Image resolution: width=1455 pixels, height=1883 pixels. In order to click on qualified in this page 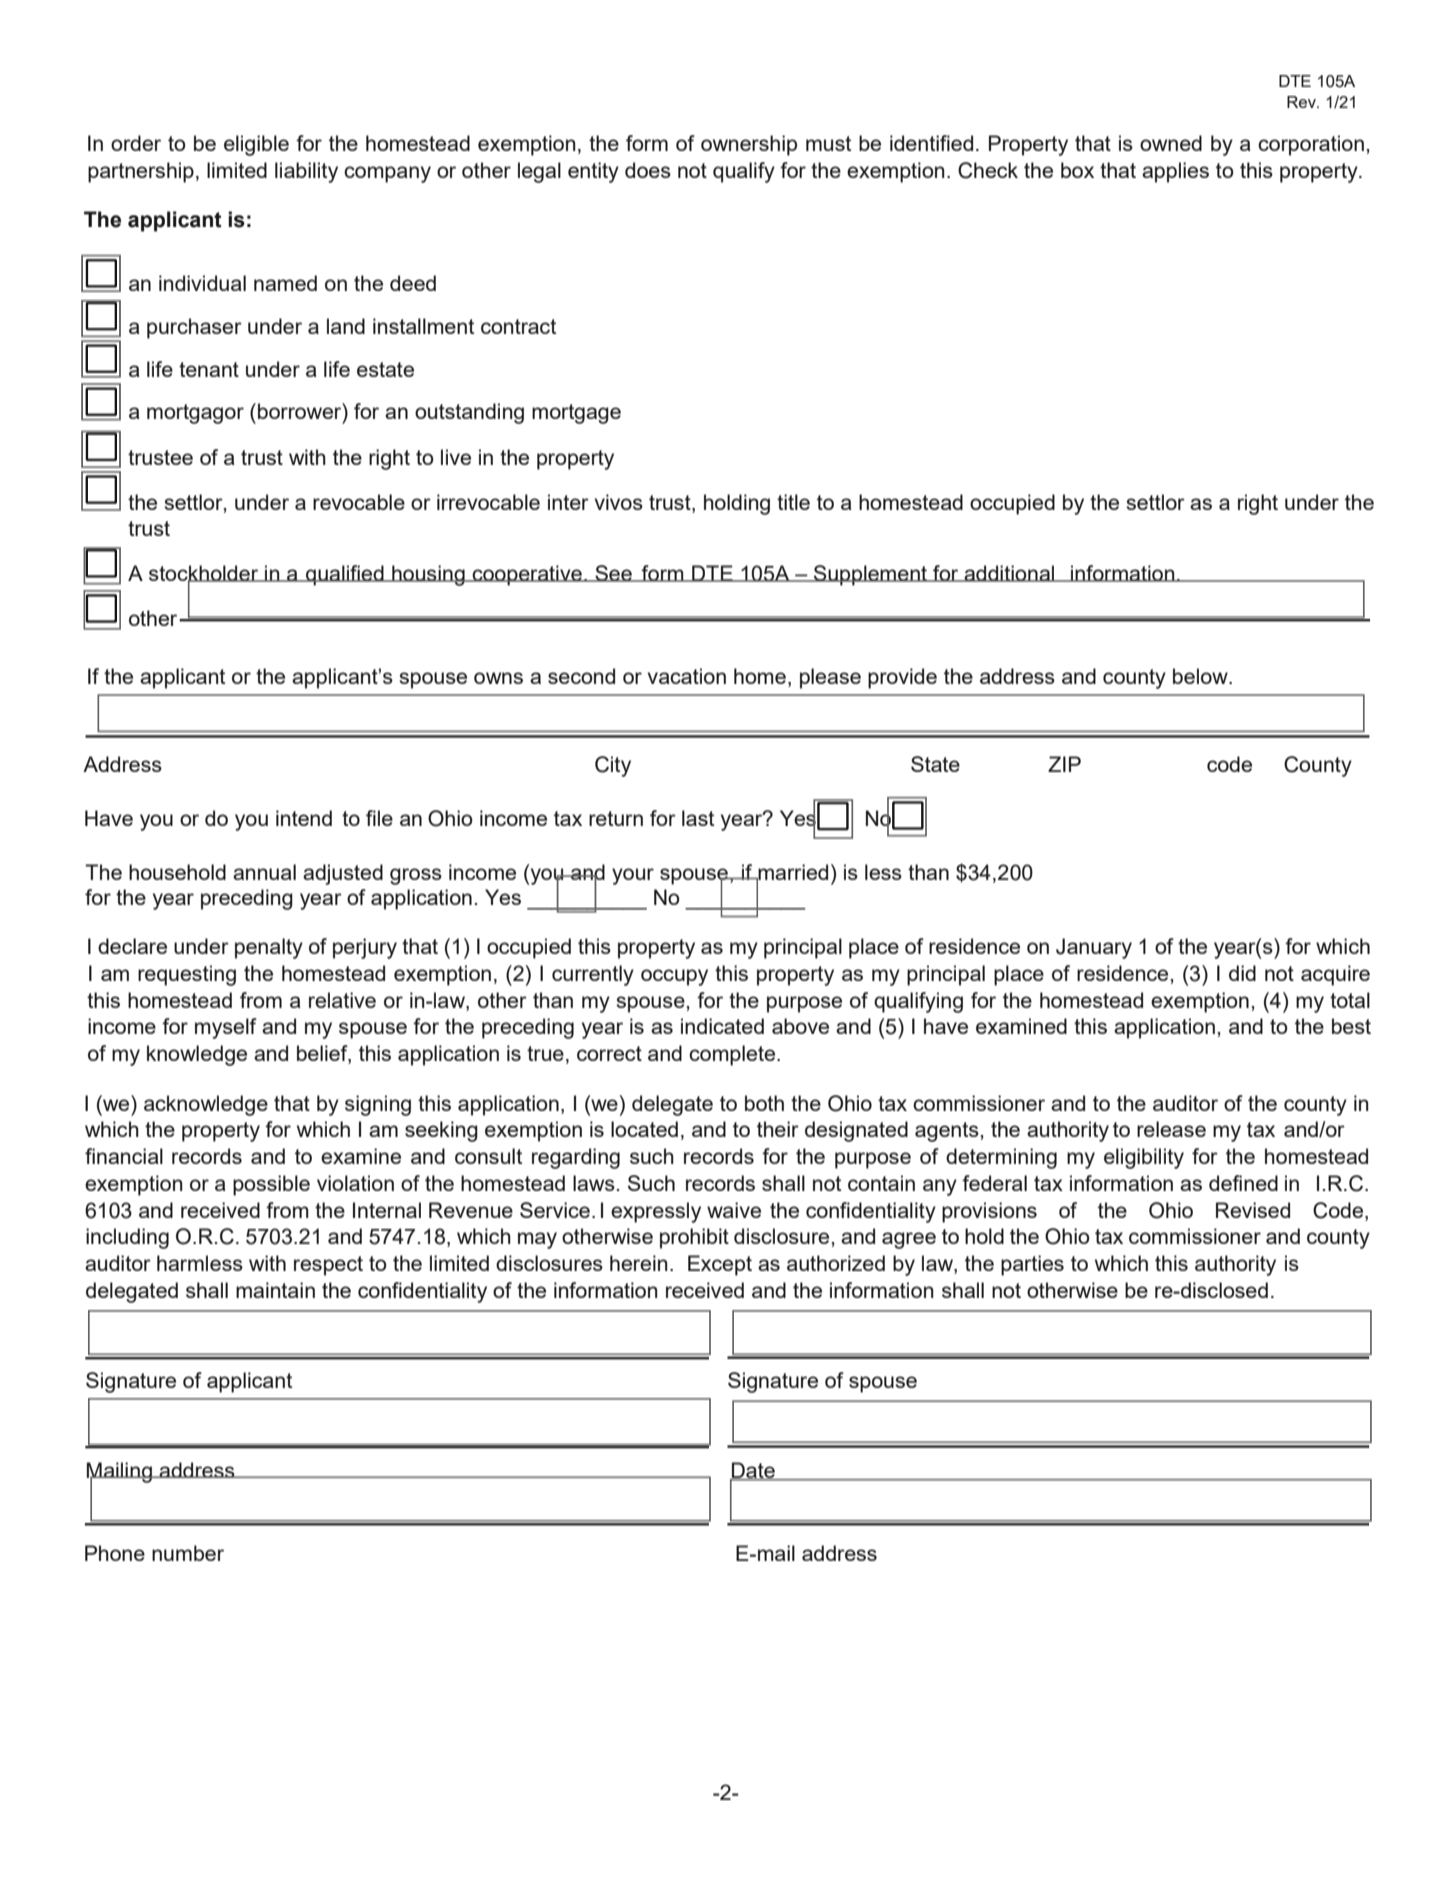, I will do `click(345, 575)`.
